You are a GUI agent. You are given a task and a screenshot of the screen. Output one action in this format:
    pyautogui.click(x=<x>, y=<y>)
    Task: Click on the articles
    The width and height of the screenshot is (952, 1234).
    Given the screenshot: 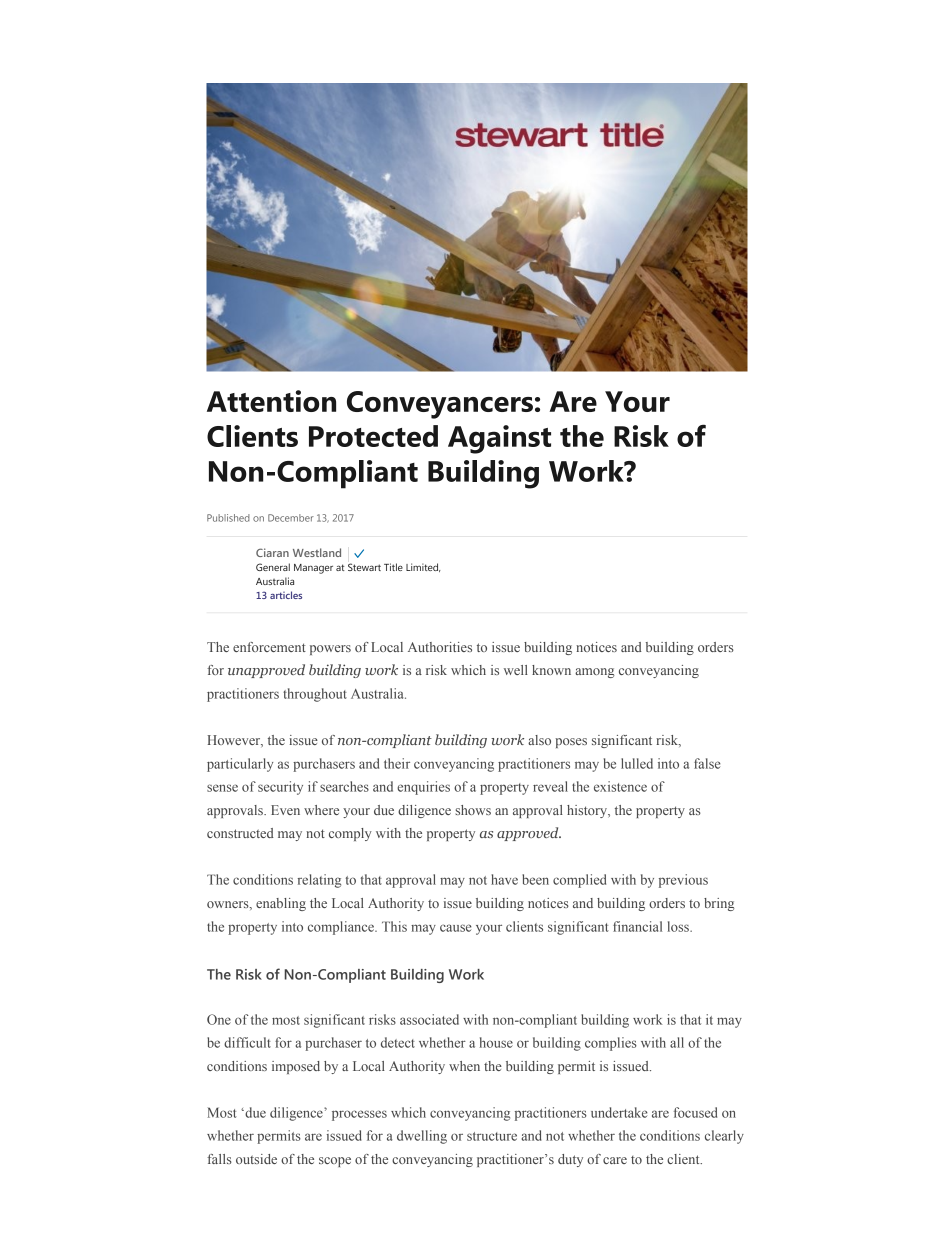 What is the action you would take?
    pyautogui.click(x=286, y=595)
